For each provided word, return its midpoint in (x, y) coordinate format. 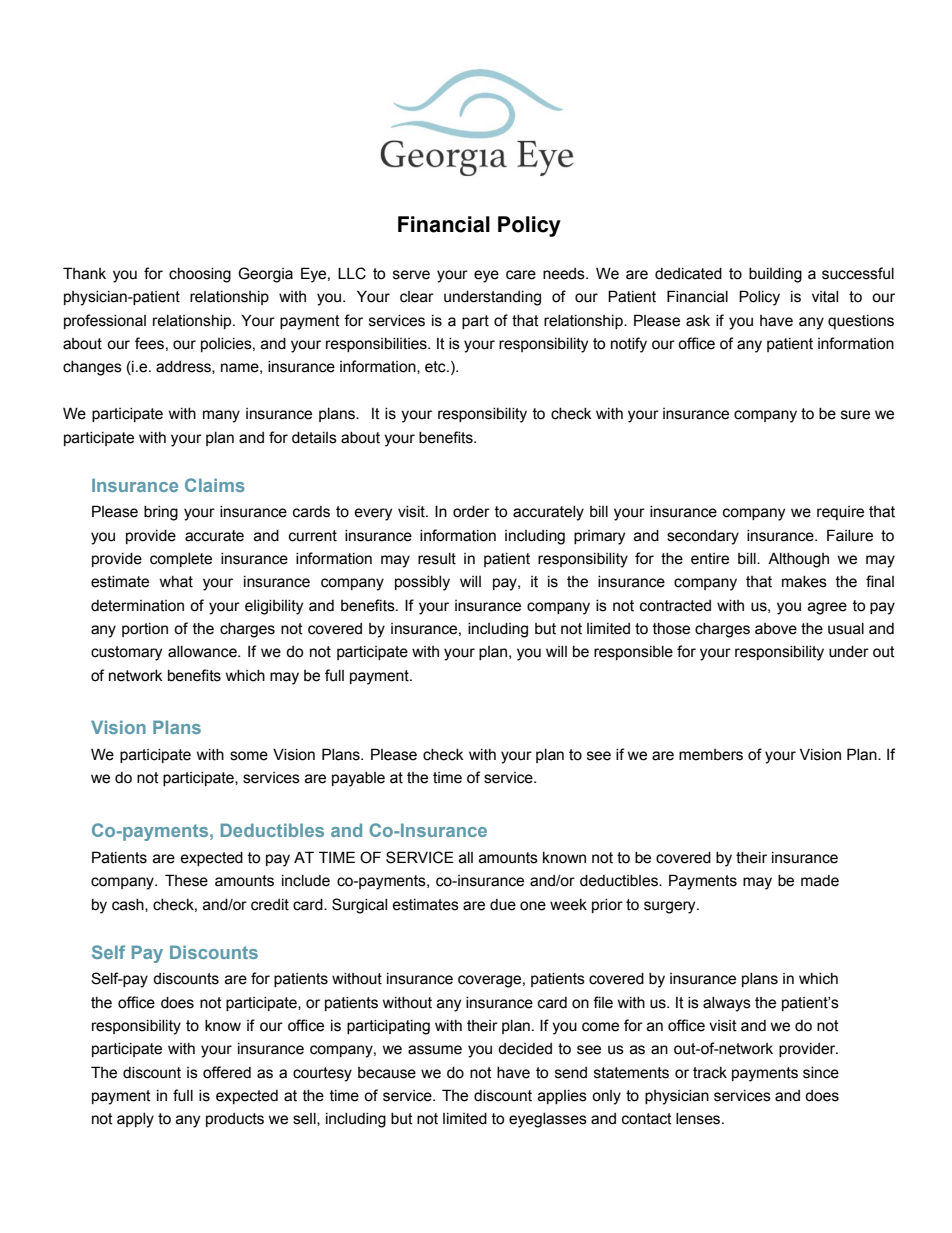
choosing (200, 275)
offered (227, 1072)
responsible (633, 653)
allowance (203, 652)
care (521, 275)
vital (825, 297)
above (776, 629)
